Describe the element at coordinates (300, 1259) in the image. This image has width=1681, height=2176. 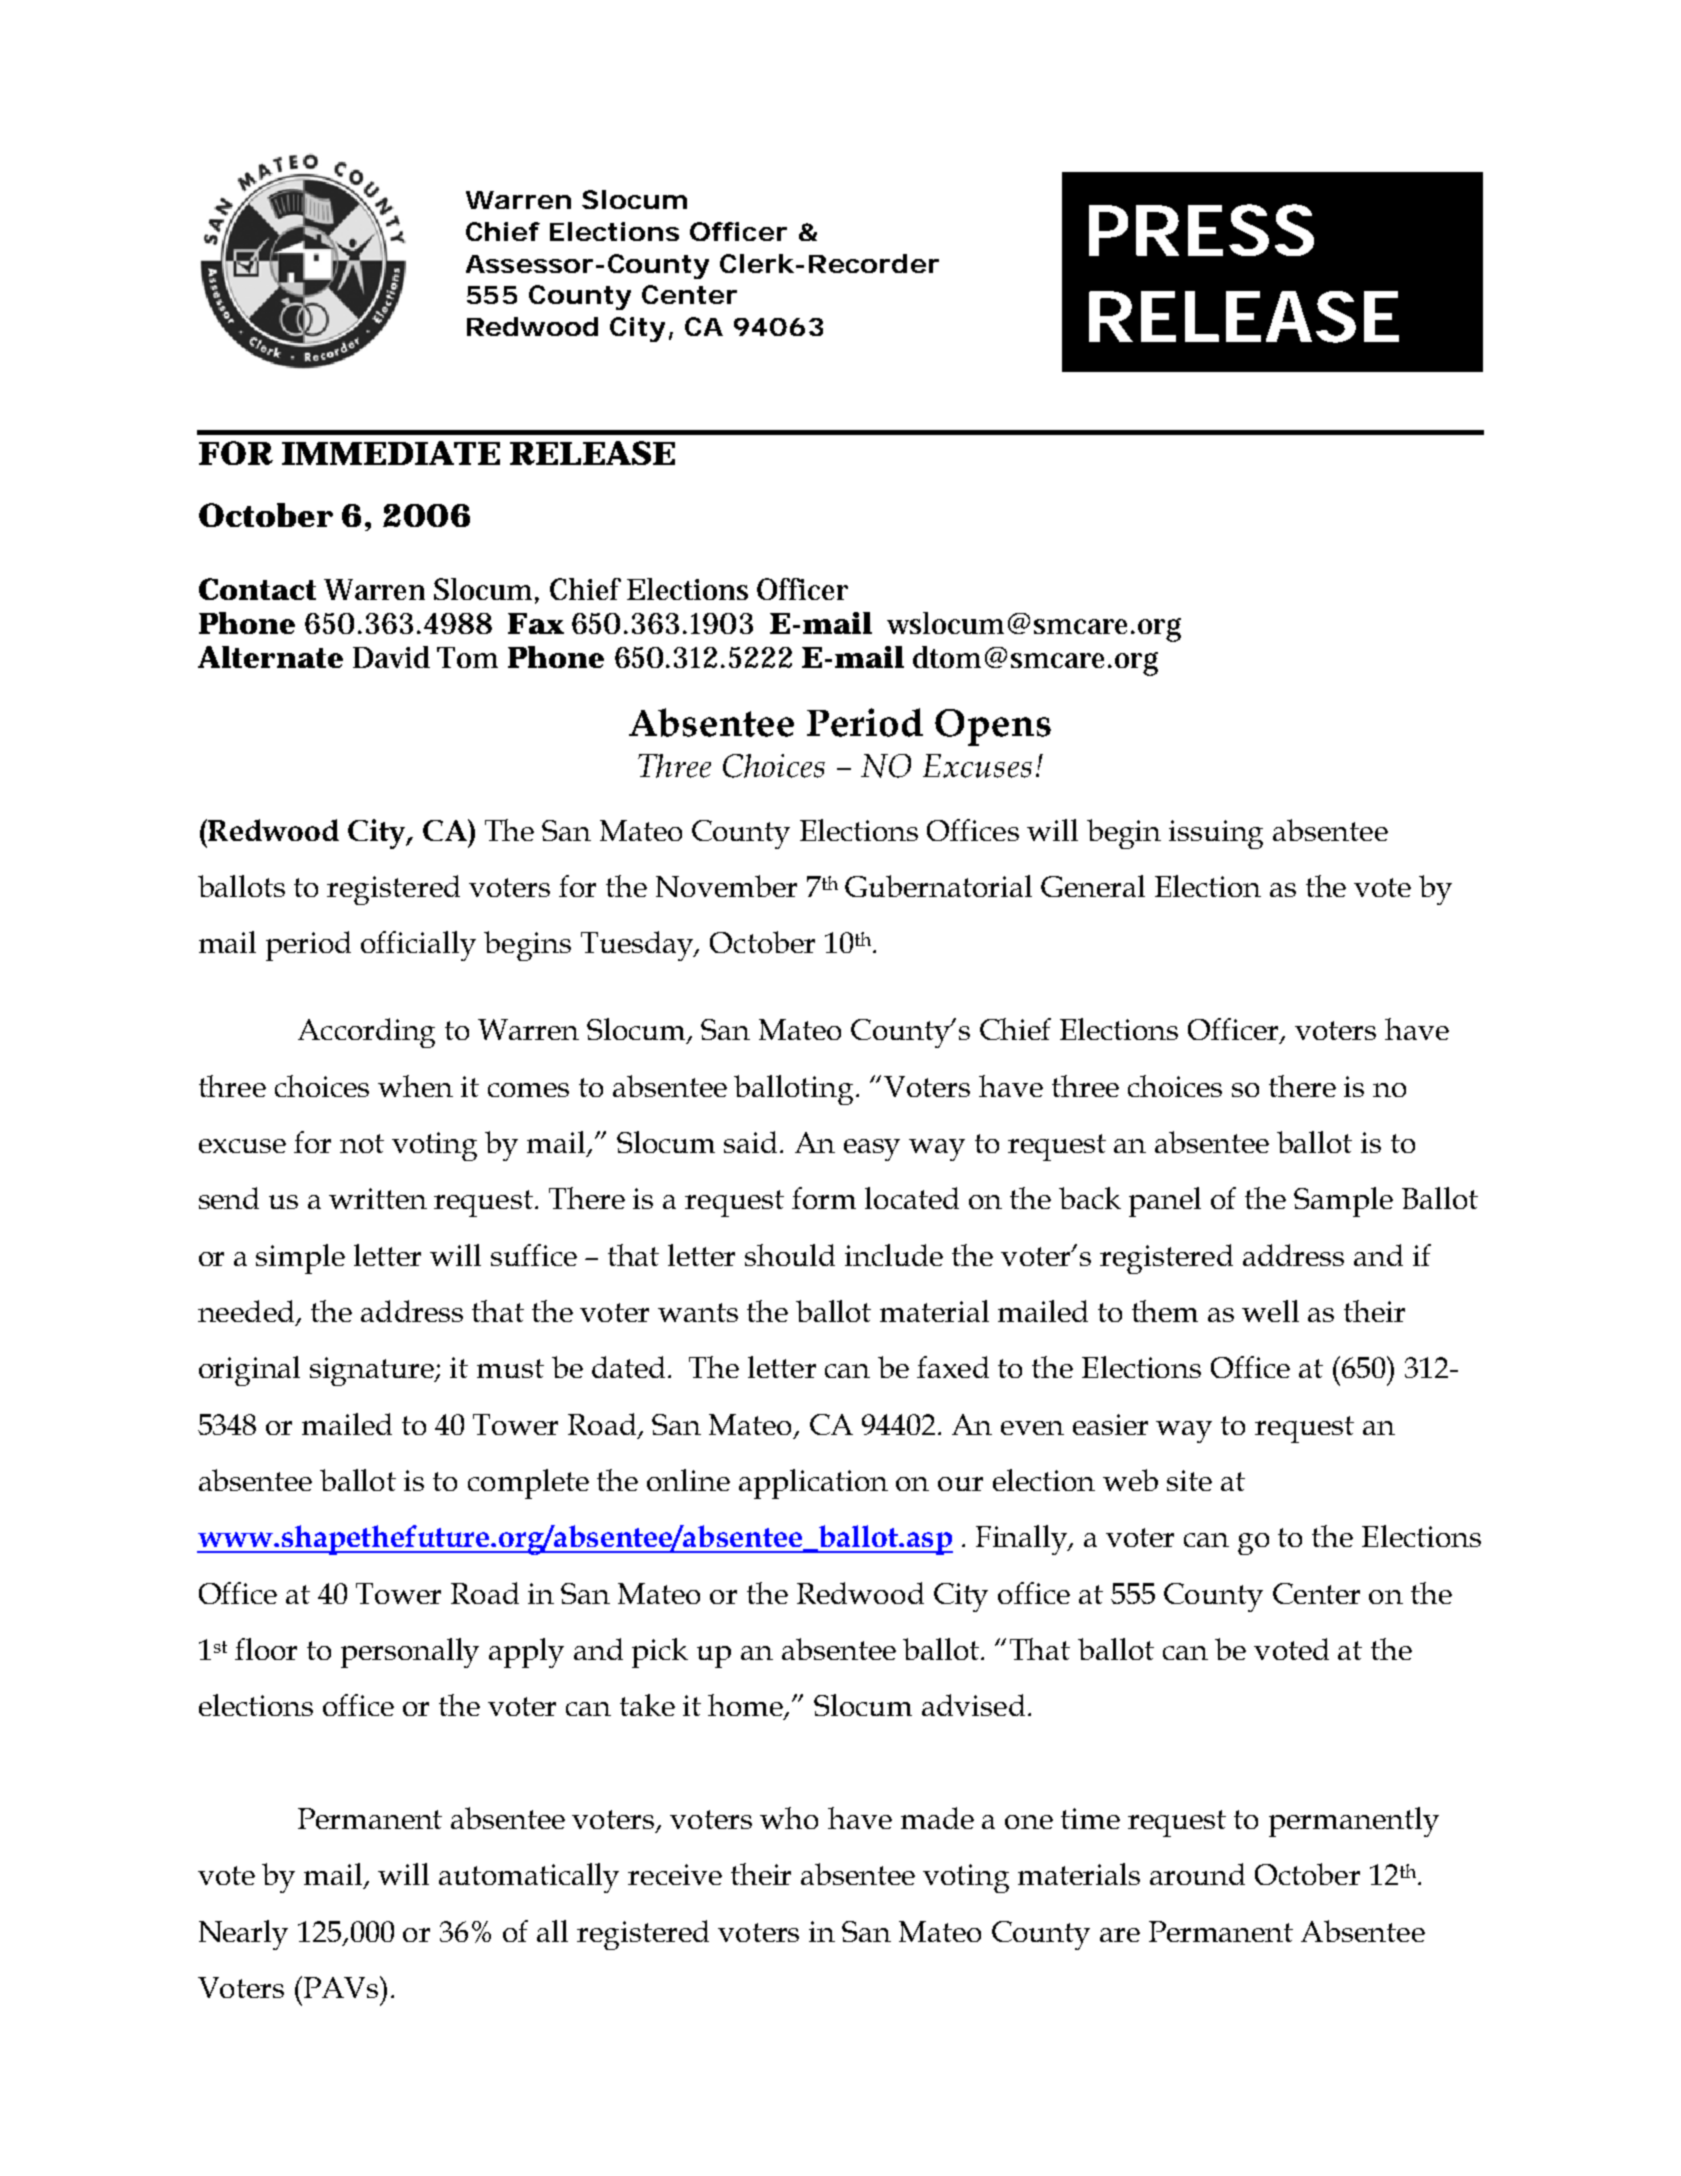
I see `simple` at that location.
